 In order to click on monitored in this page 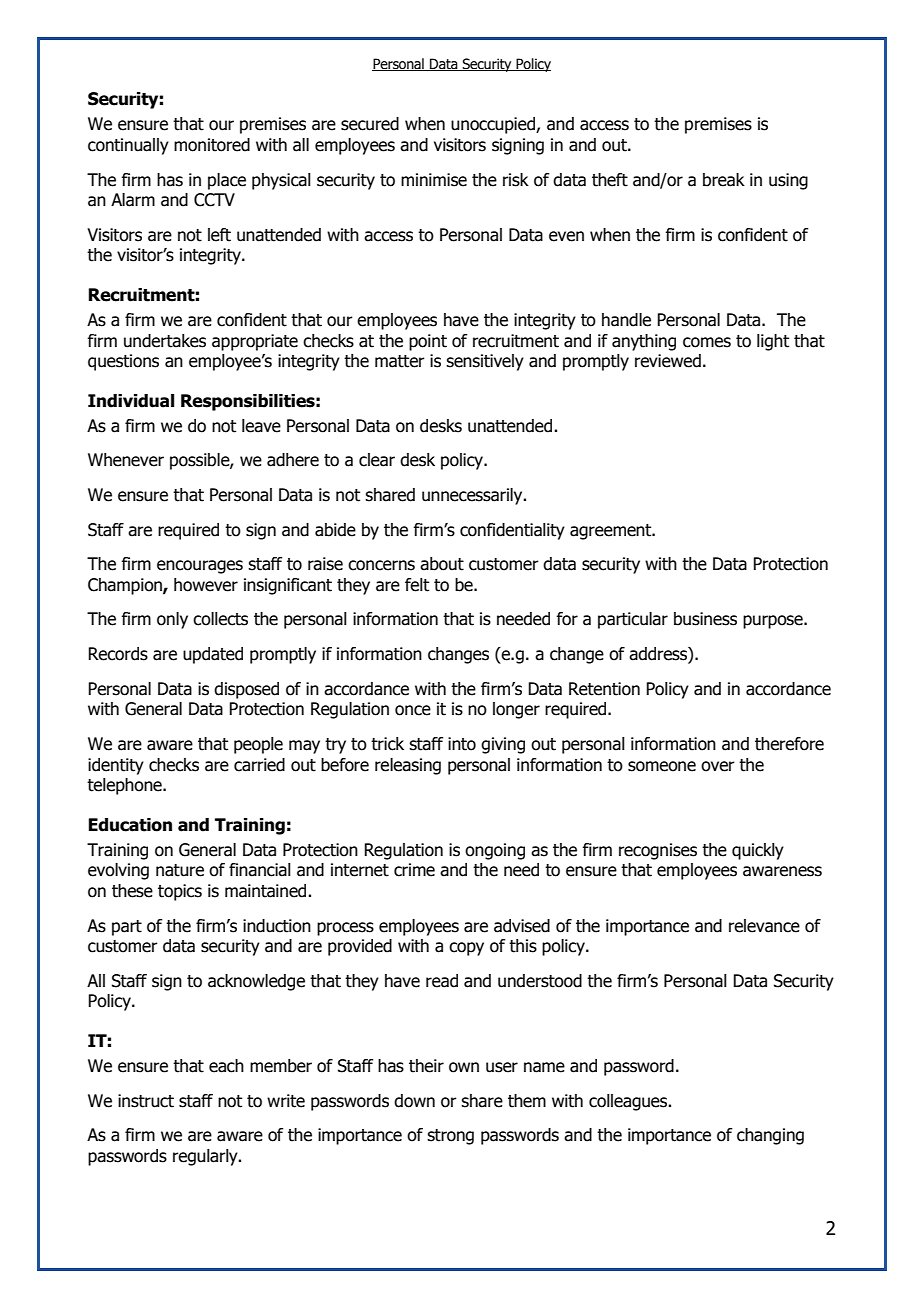, I will do `click(212, 145)`.
